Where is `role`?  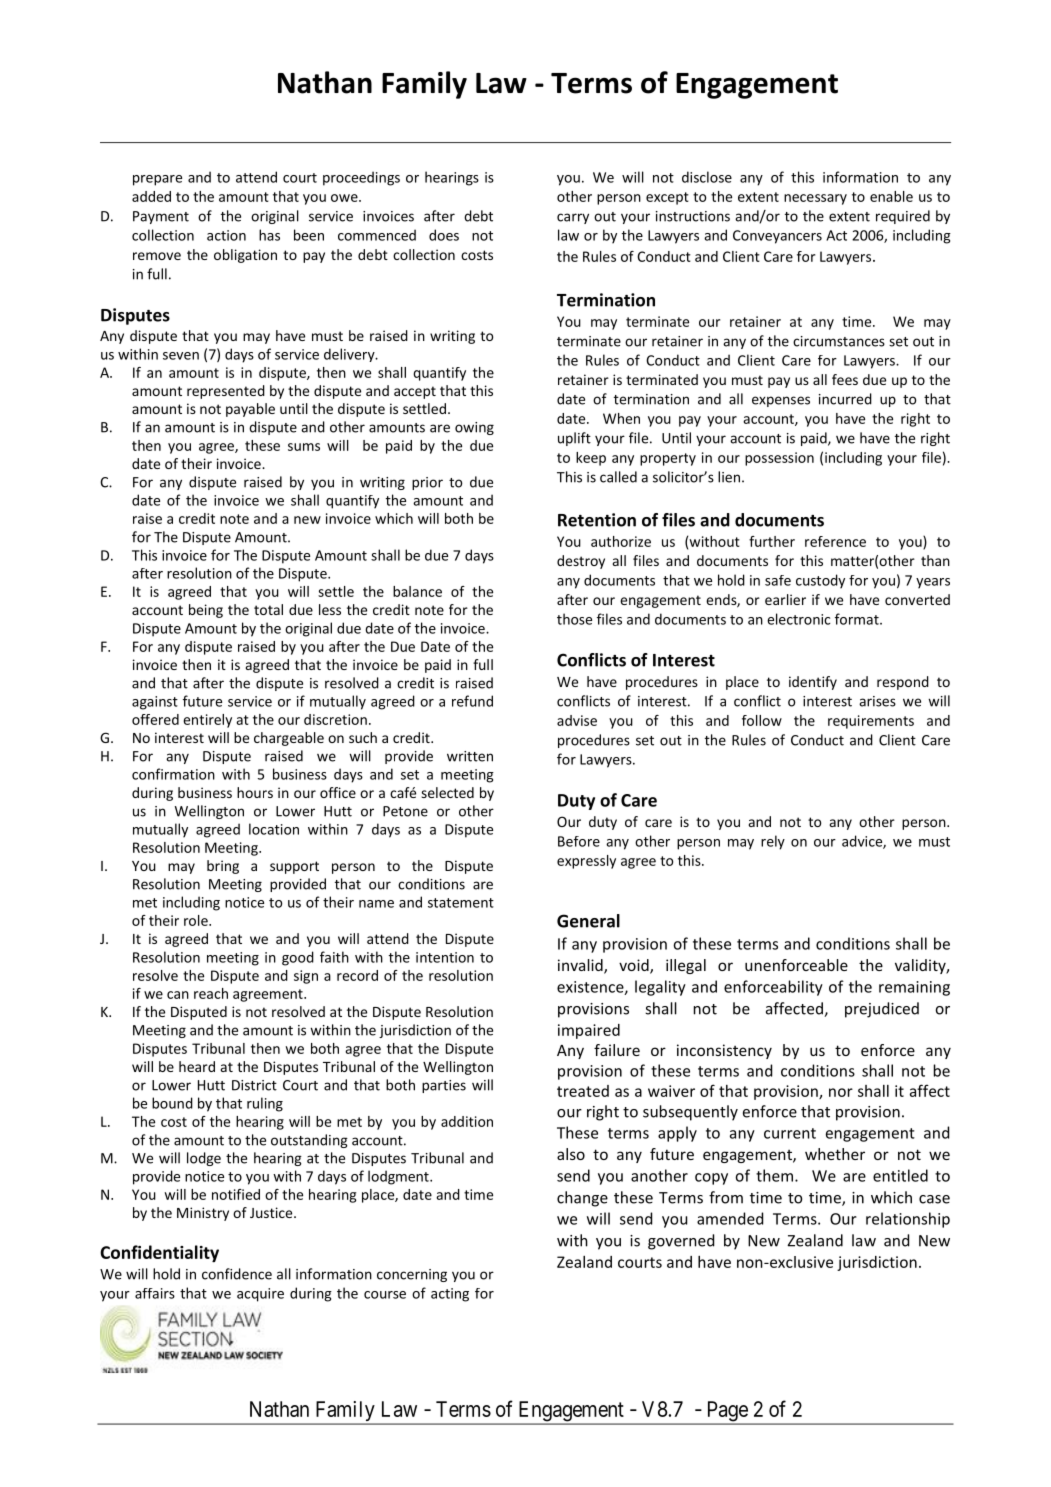 role is located at coordinates (197, 920).
